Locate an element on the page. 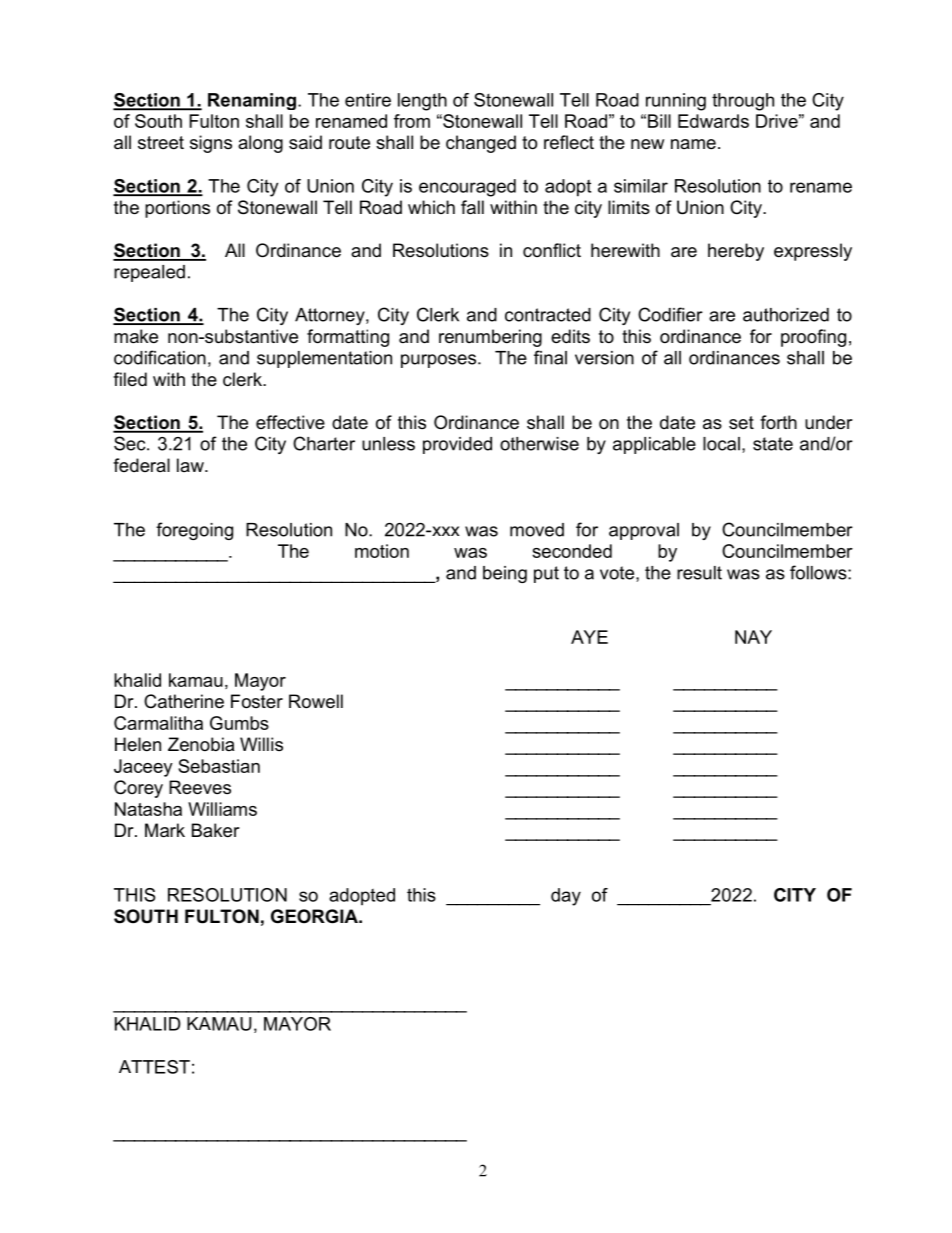 This image has height=1233, width=952. signs is located at coordinates (211, 144).
